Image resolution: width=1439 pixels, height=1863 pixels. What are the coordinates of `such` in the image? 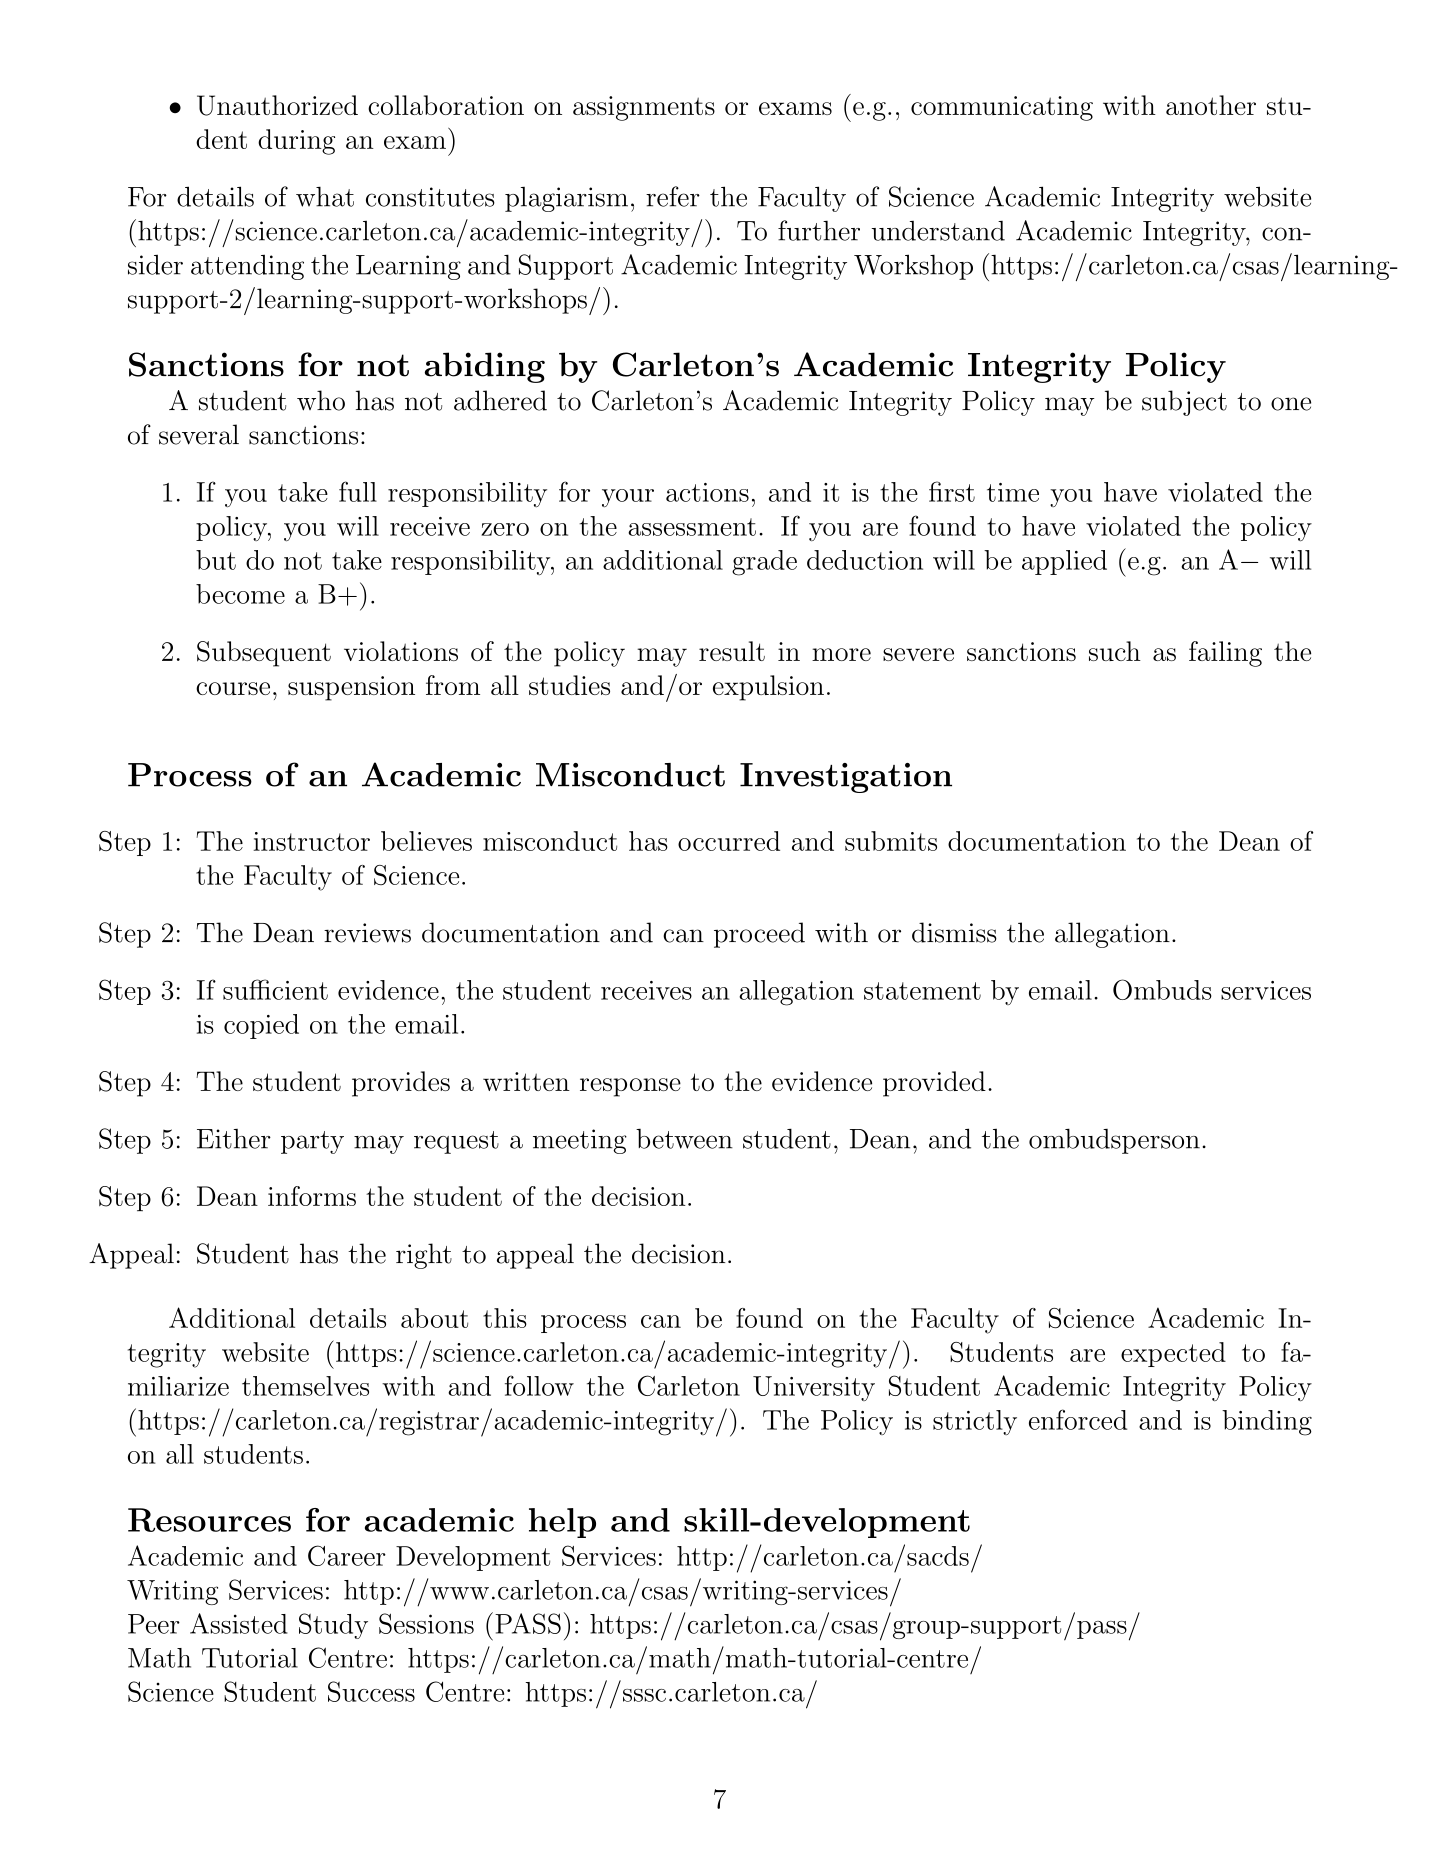 It's located at (1115, 651).
